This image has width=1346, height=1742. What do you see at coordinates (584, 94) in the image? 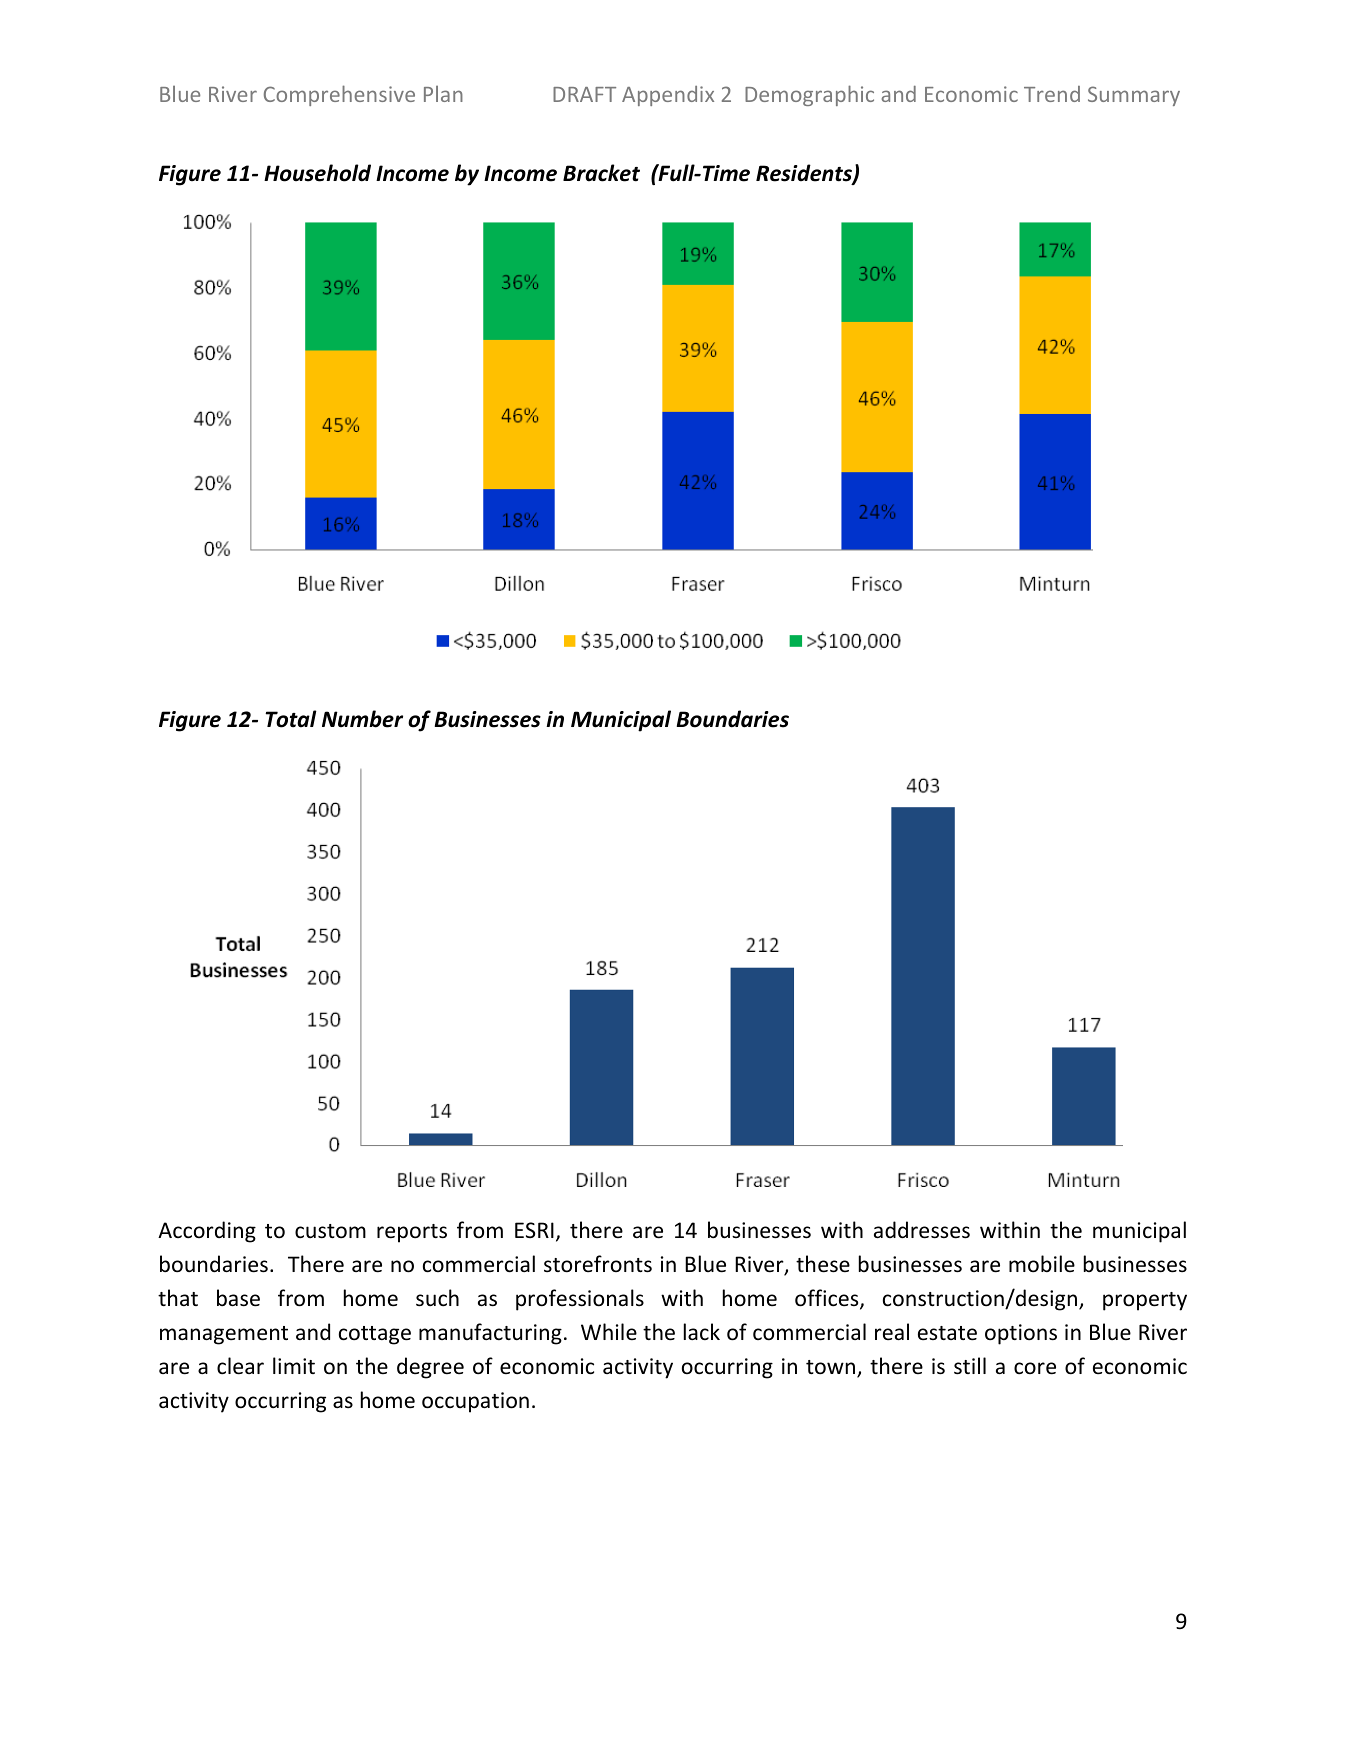
I see `DRAFT` at bounding box center [584, 94].
